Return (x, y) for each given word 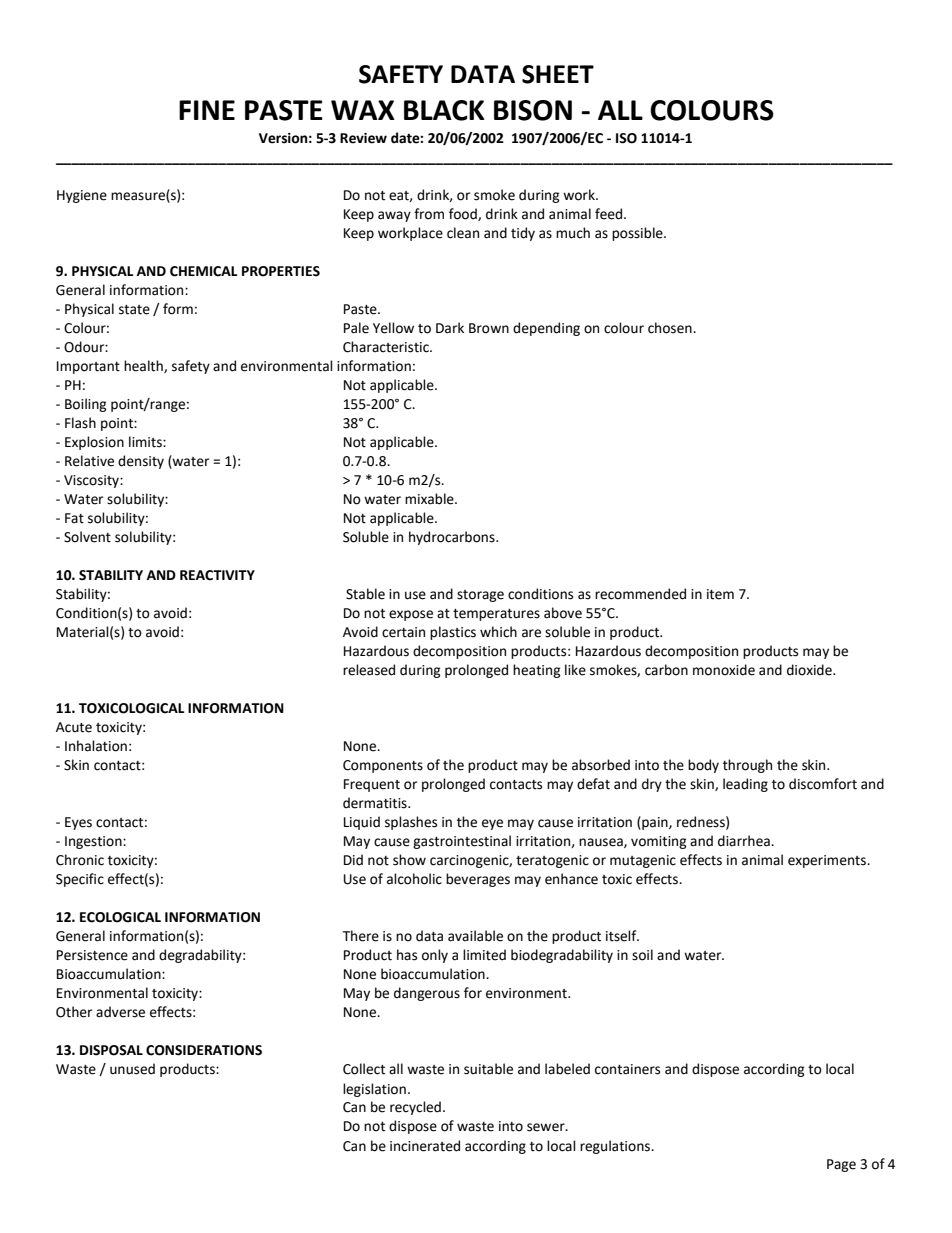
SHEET (558, 74)
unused (132, 1069)
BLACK (444, 110)
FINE (207, 110)
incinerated (425, 1146)
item (720, 594)
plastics (453, 633)
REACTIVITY (217, 575)
